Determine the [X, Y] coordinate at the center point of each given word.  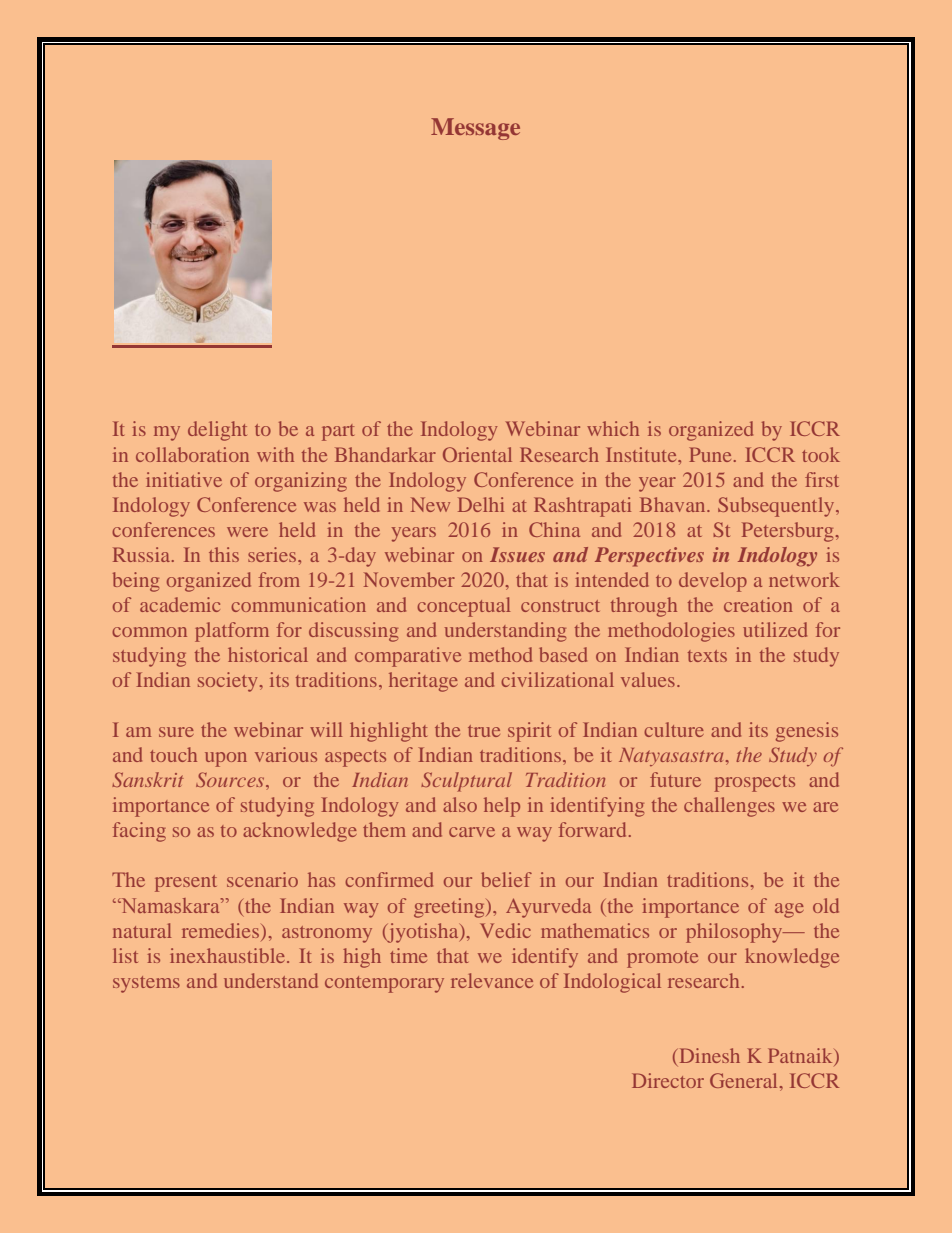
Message [475, 129]
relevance [492, 980]
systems [146, 984]
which [613, 428]
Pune [710, 454]
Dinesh [710, 1055]
